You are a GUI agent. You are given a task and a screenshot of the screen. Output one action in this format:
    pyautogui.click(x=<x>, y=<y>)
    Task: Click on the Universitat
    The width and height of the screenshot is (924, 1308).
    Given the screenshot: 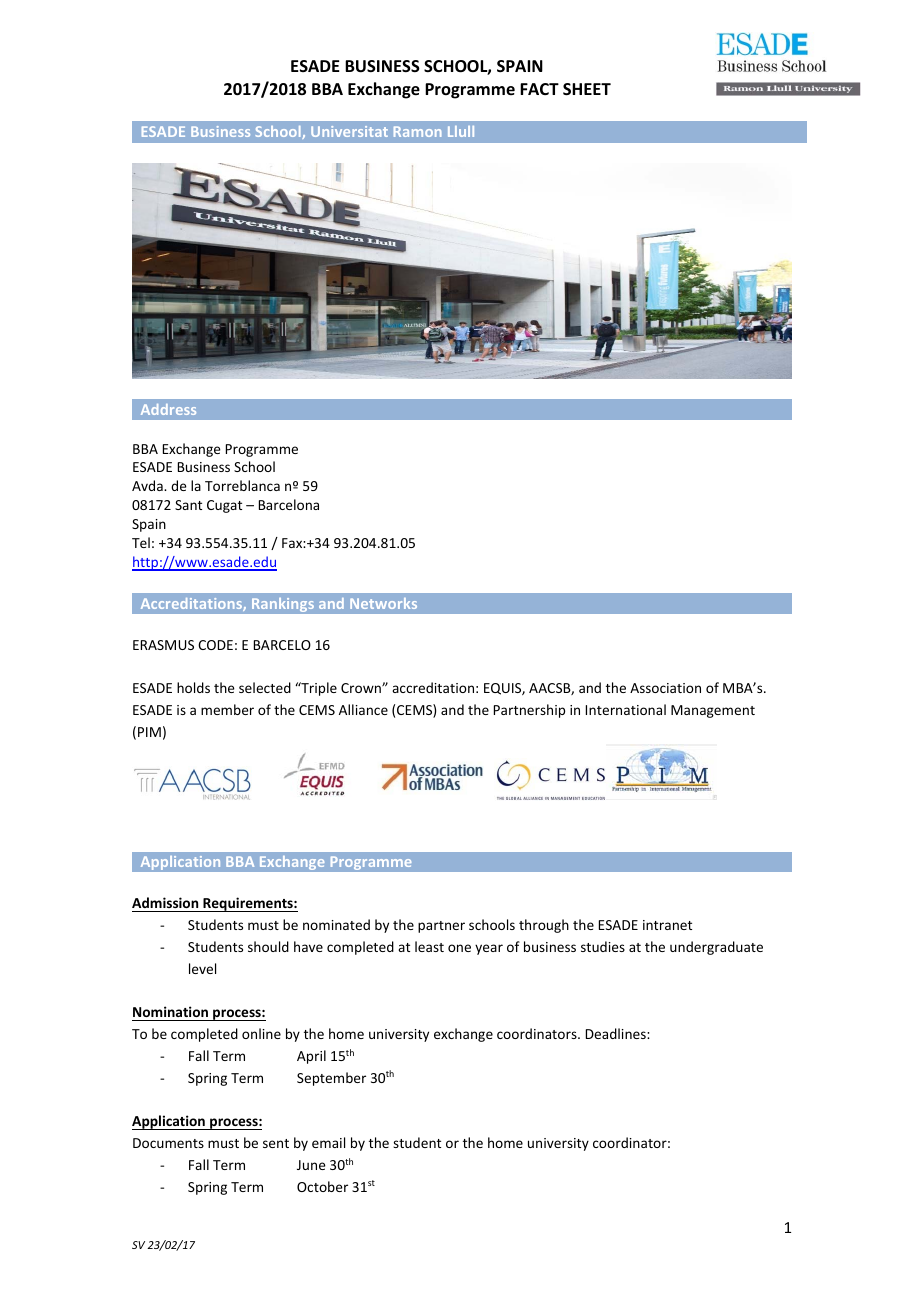 What is the action you would take?
    pyautogui.click(x=349, y=131)
